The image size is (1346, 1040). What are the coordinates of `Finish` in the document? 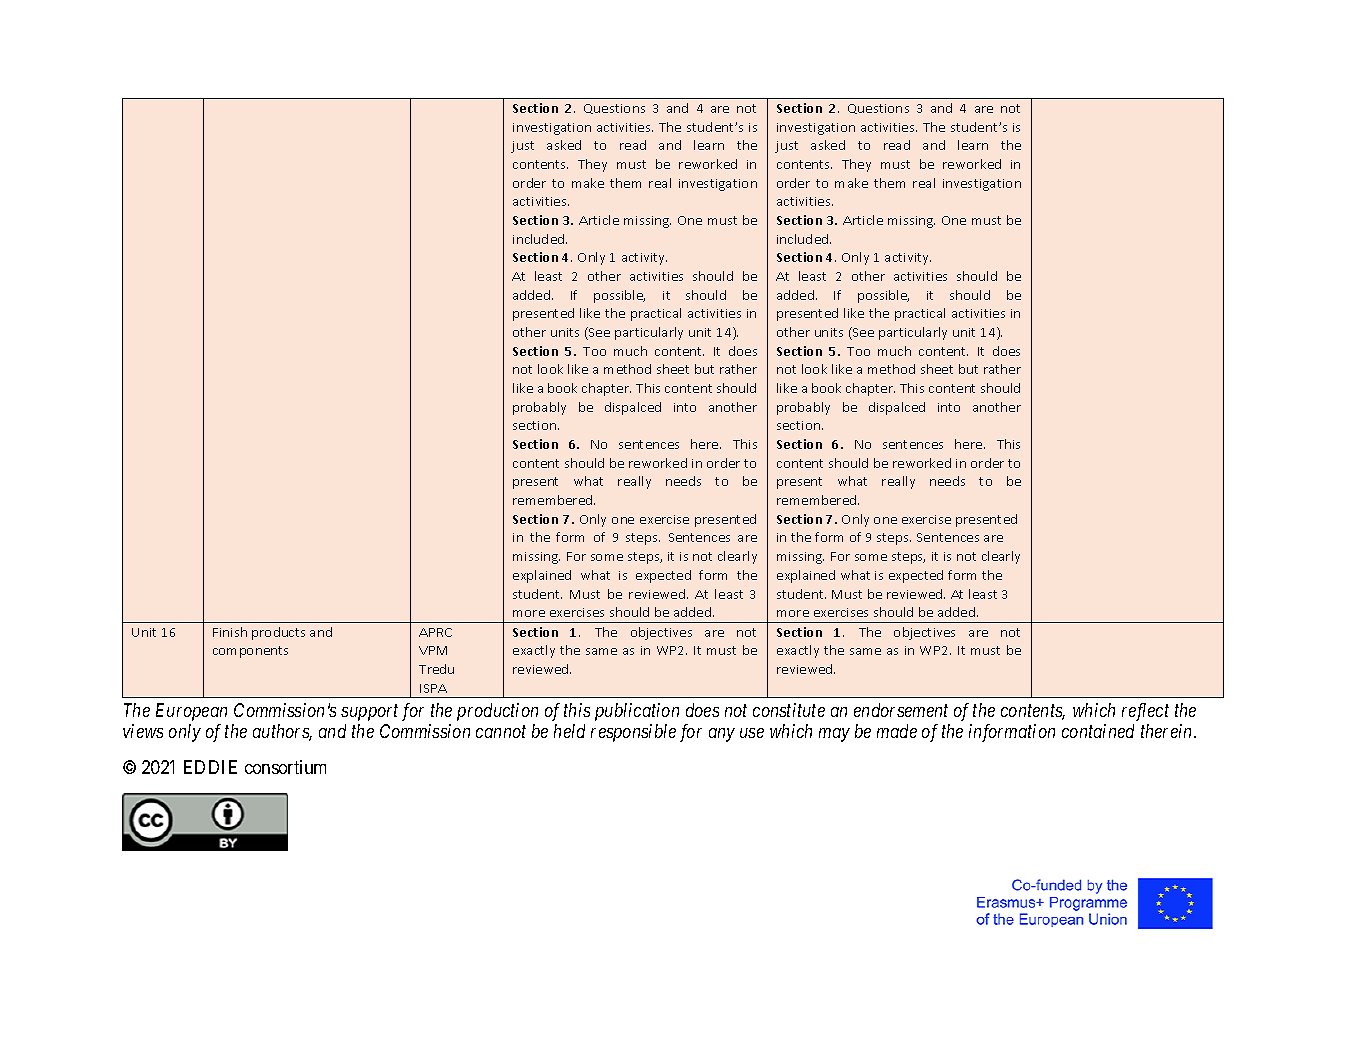 It's located at (230, 632).
